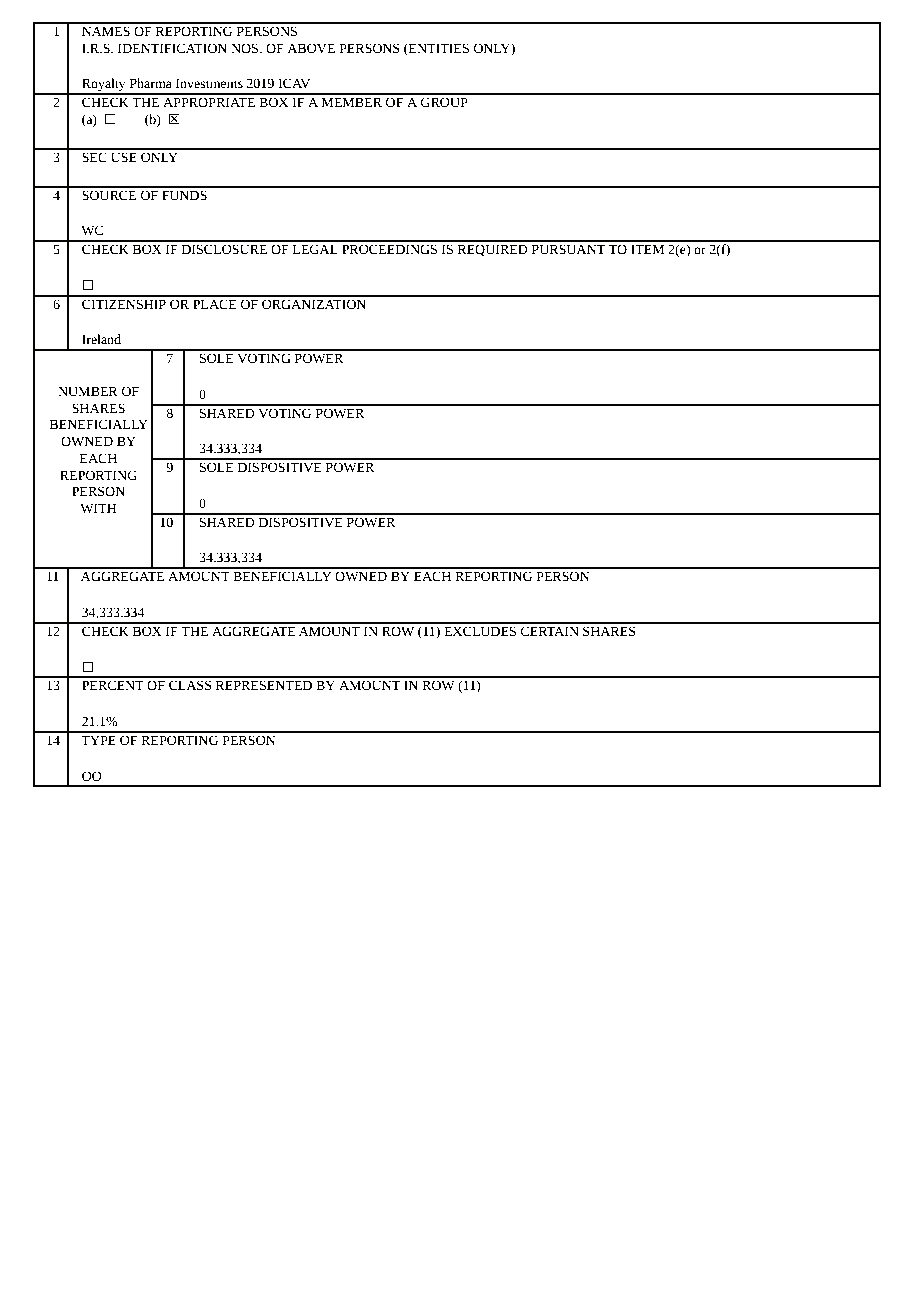 The height and width of the image is (1308, 924). What do you see at coordinates (311, 48) in the image?
I see `ABOVE` at bounding box center [311, 48].
